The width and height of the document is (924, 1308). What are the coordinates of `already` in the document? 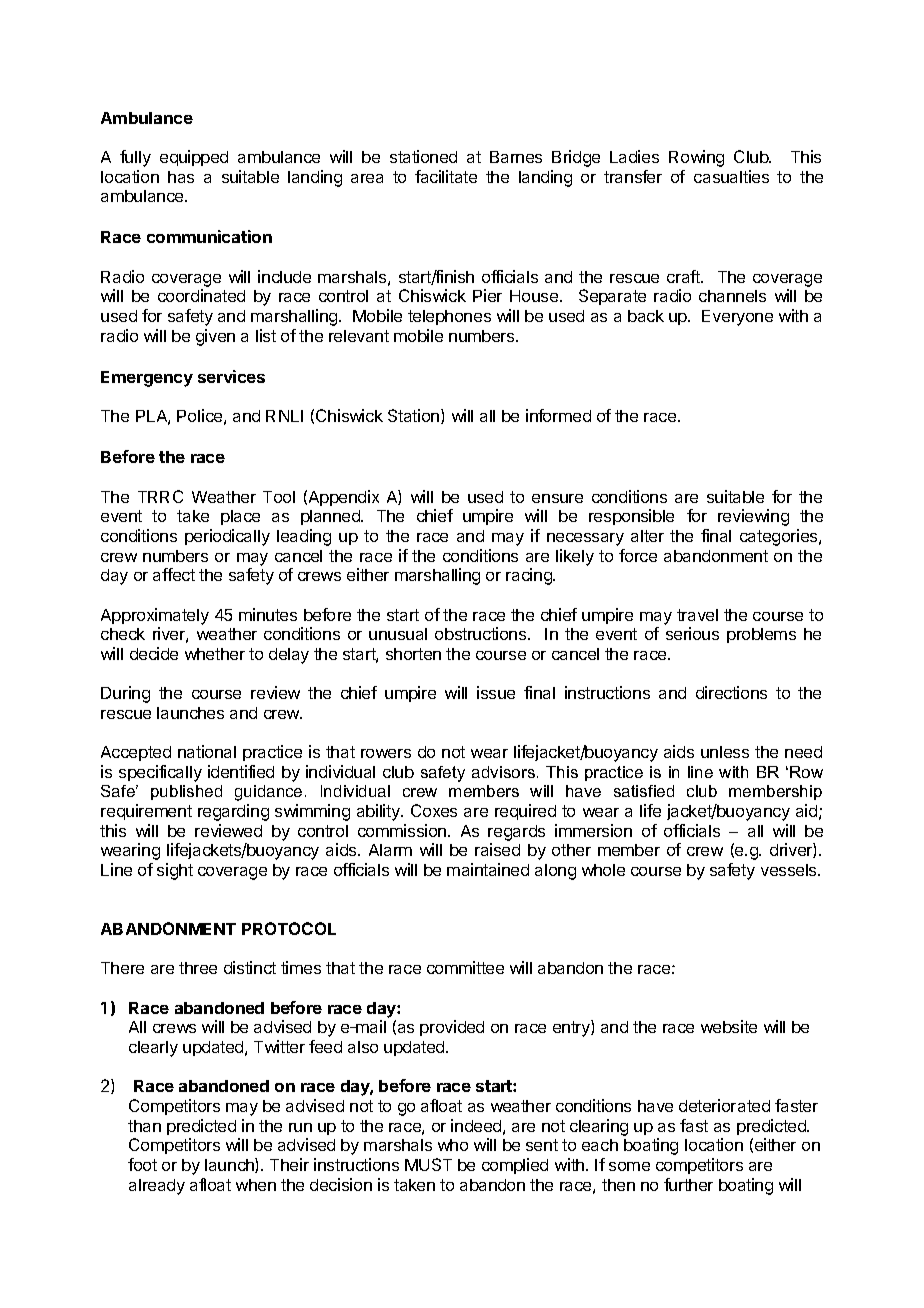 It's located at (157, 1187).
